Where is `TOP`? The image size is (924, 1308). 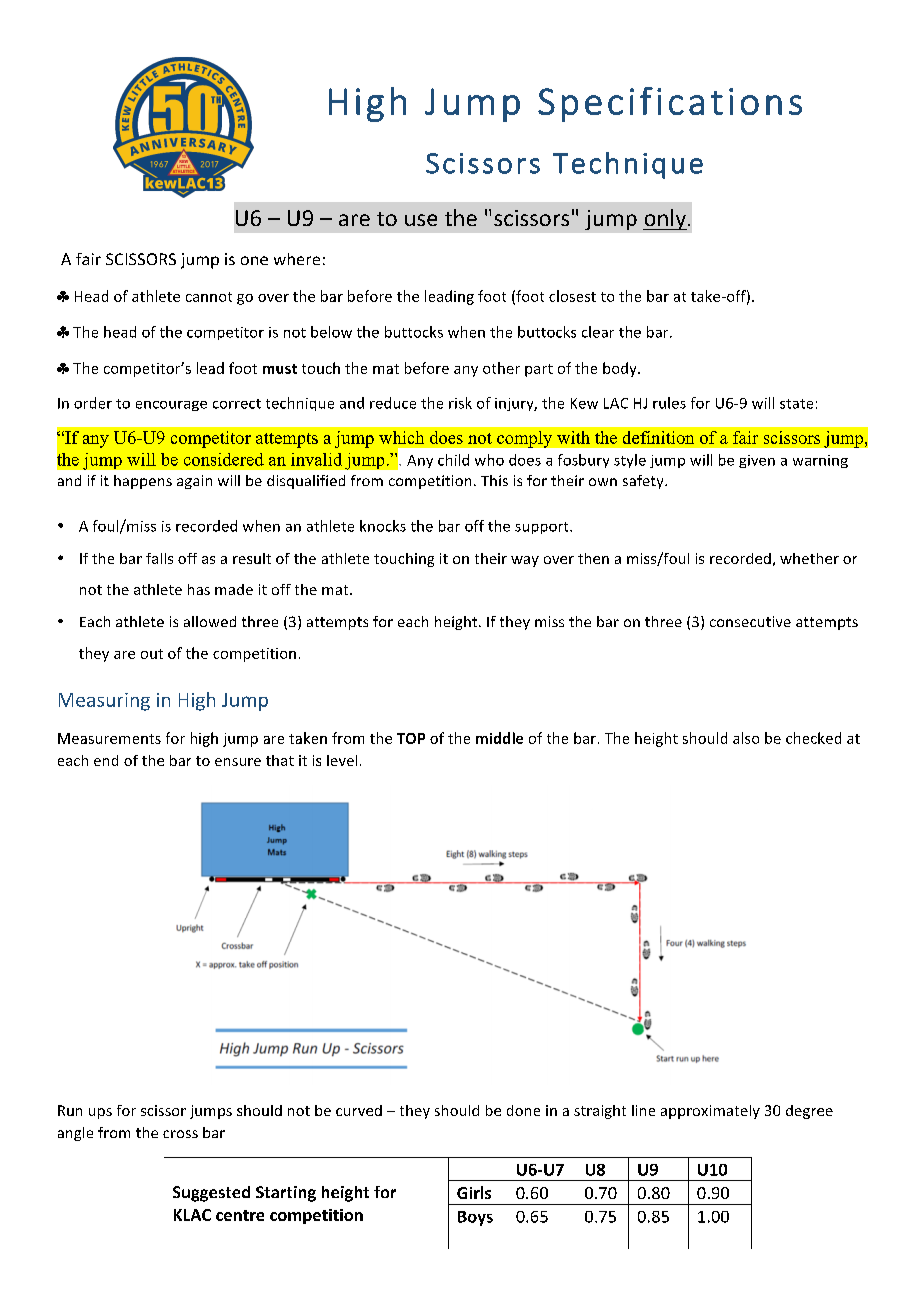 TOP is located at coordinates (411, 738).
